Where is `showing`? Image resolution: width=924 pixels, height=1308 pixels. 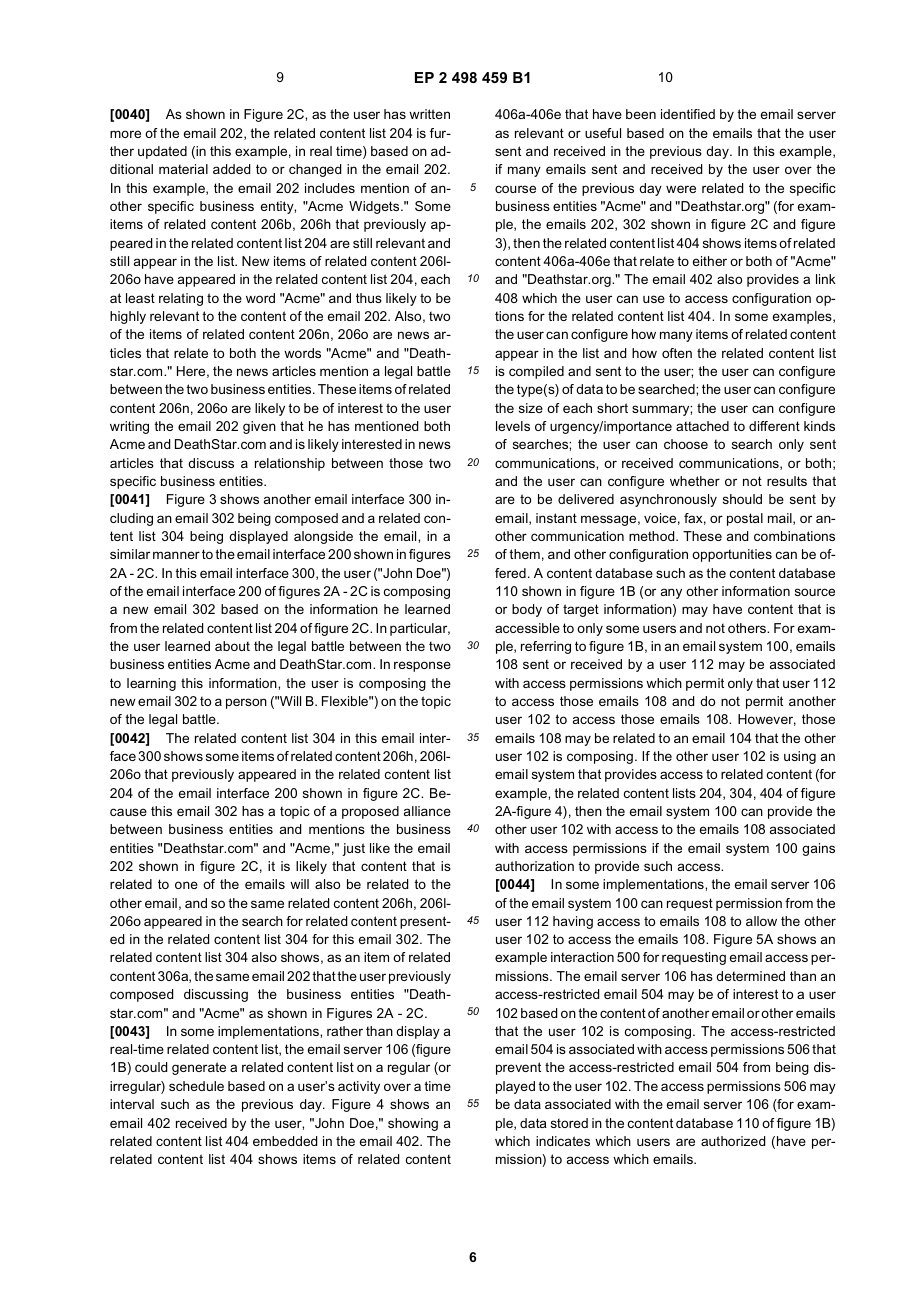
showing is located at coordinates (413, 1124).
